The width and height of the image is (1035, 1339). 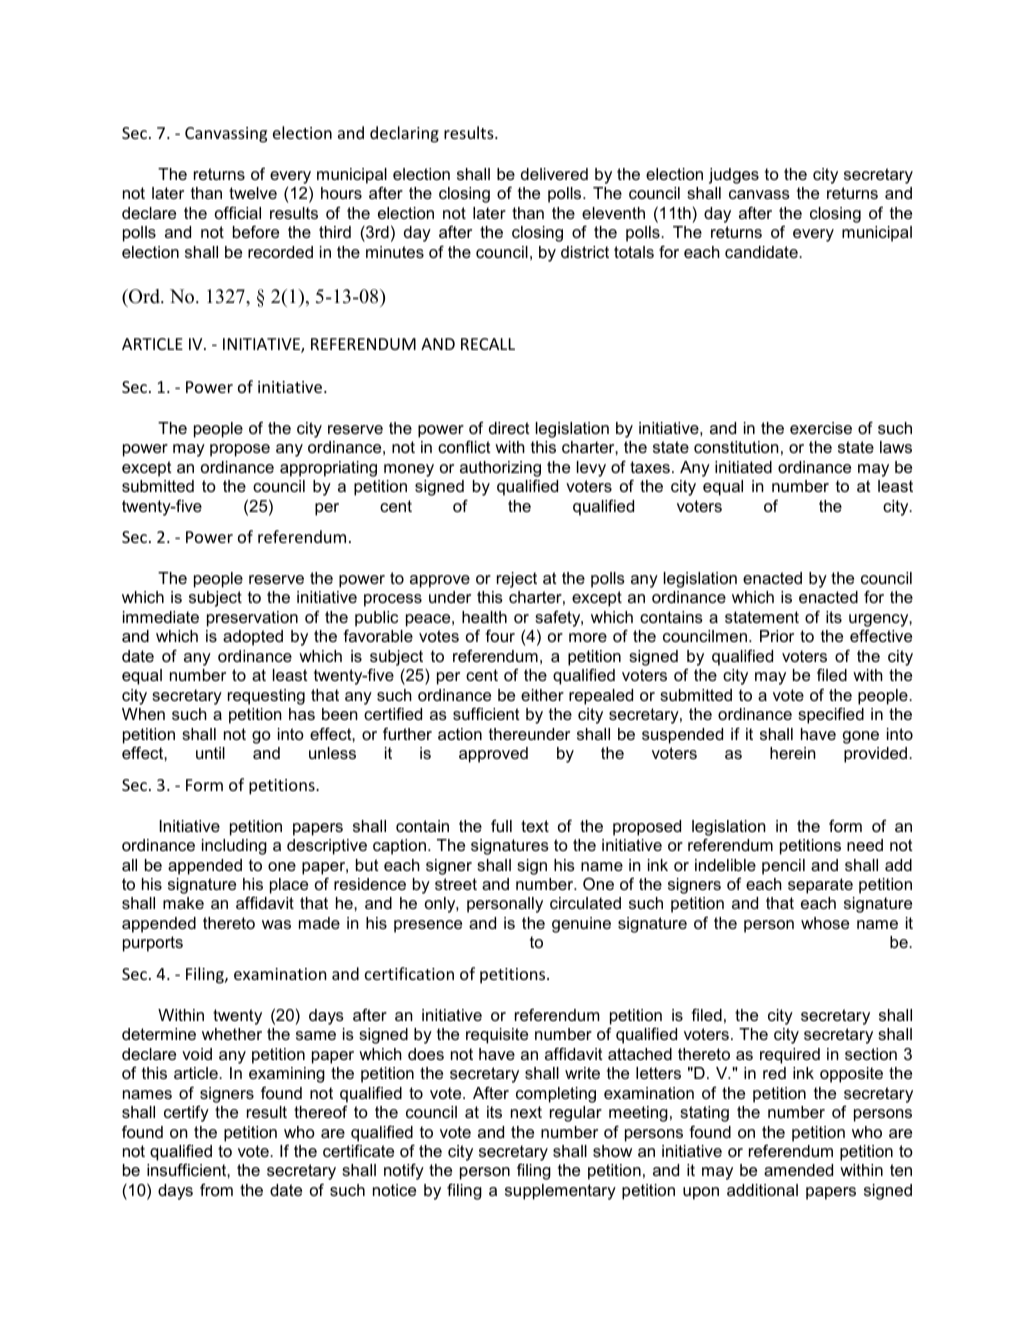 I want to click on four, so click(x=500, y=635).
